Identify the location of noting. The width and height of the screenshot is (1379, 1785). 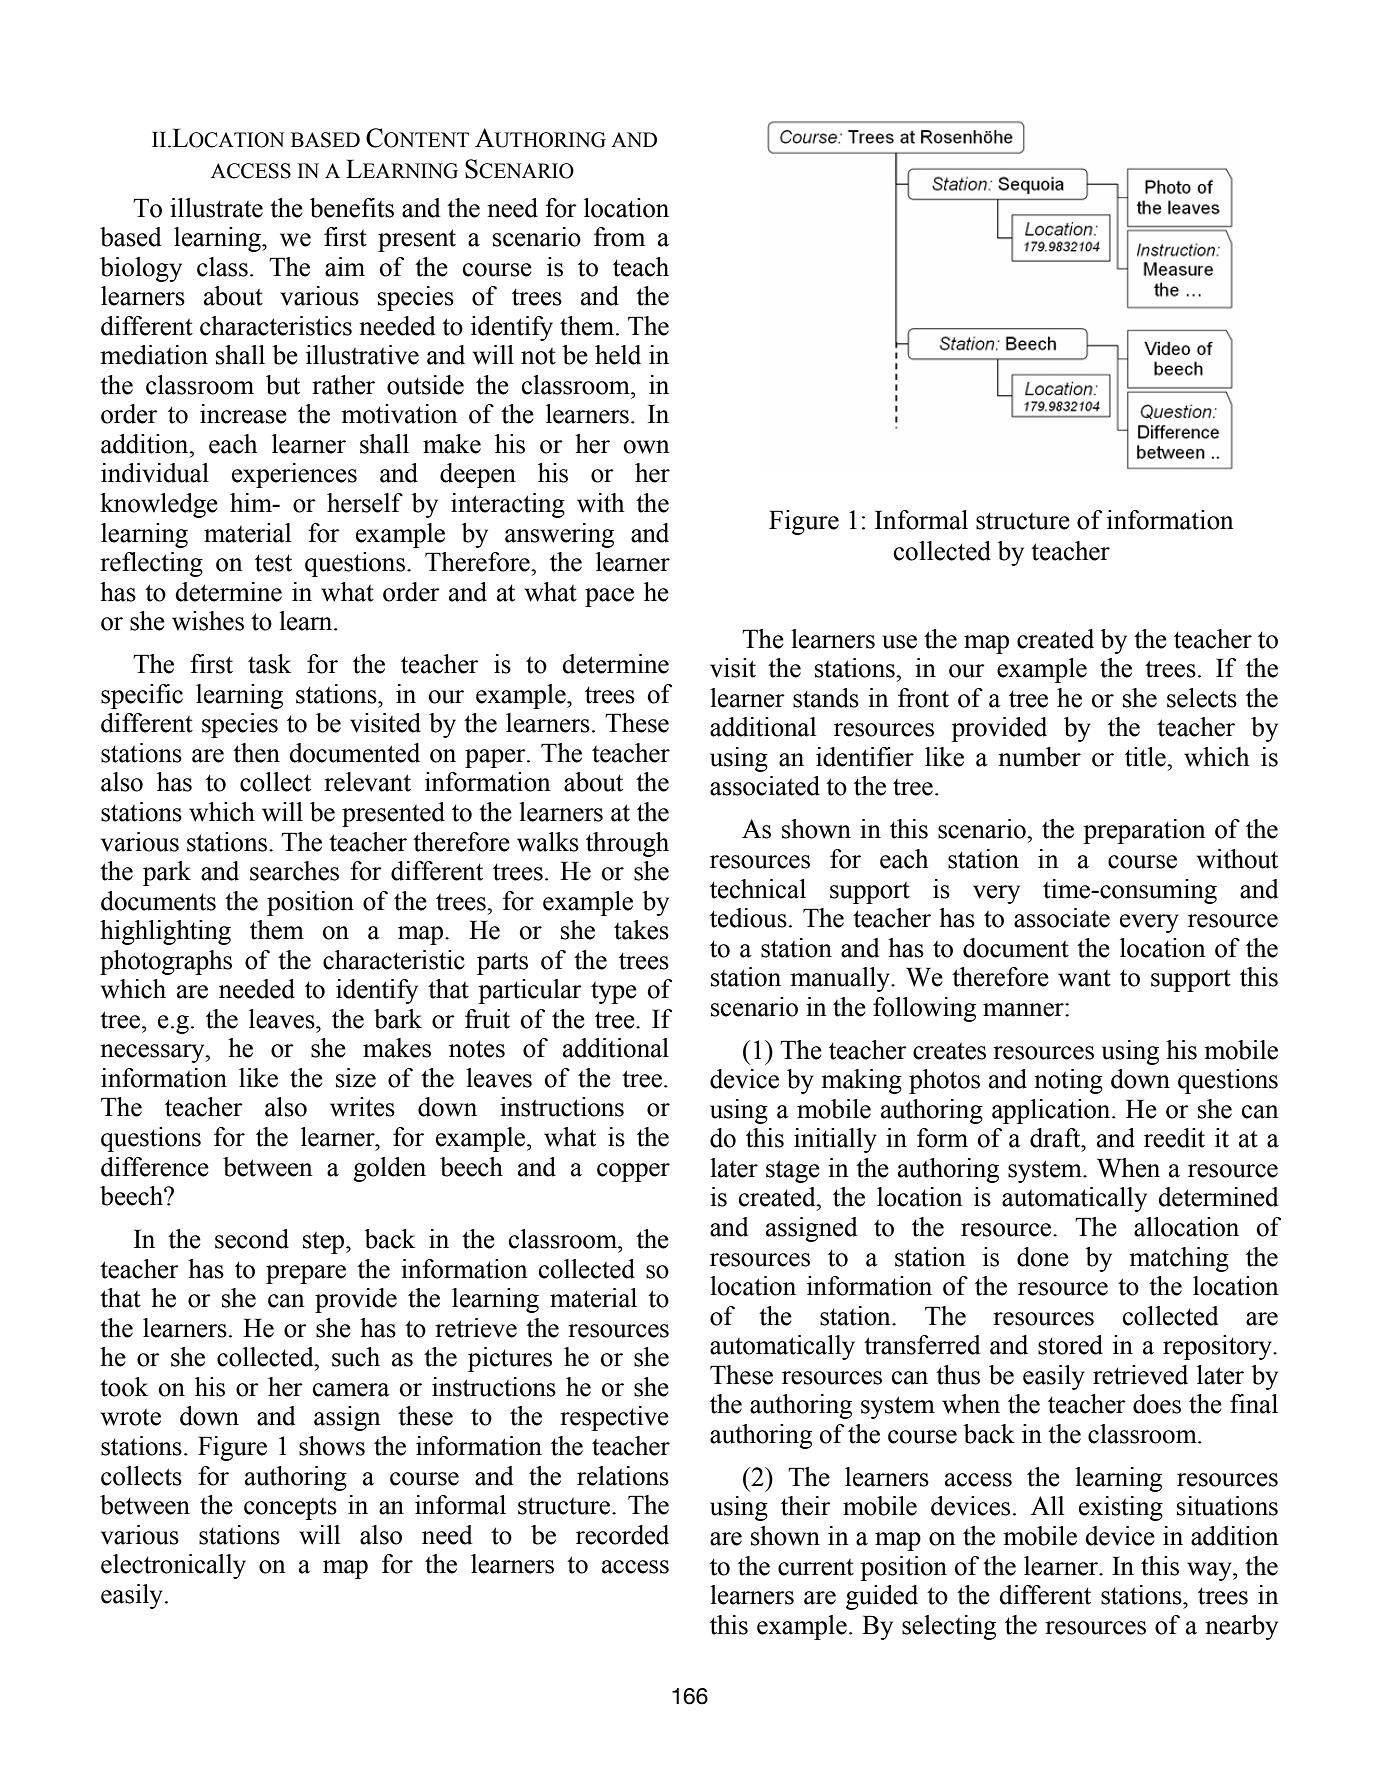
(1068, 1081).
